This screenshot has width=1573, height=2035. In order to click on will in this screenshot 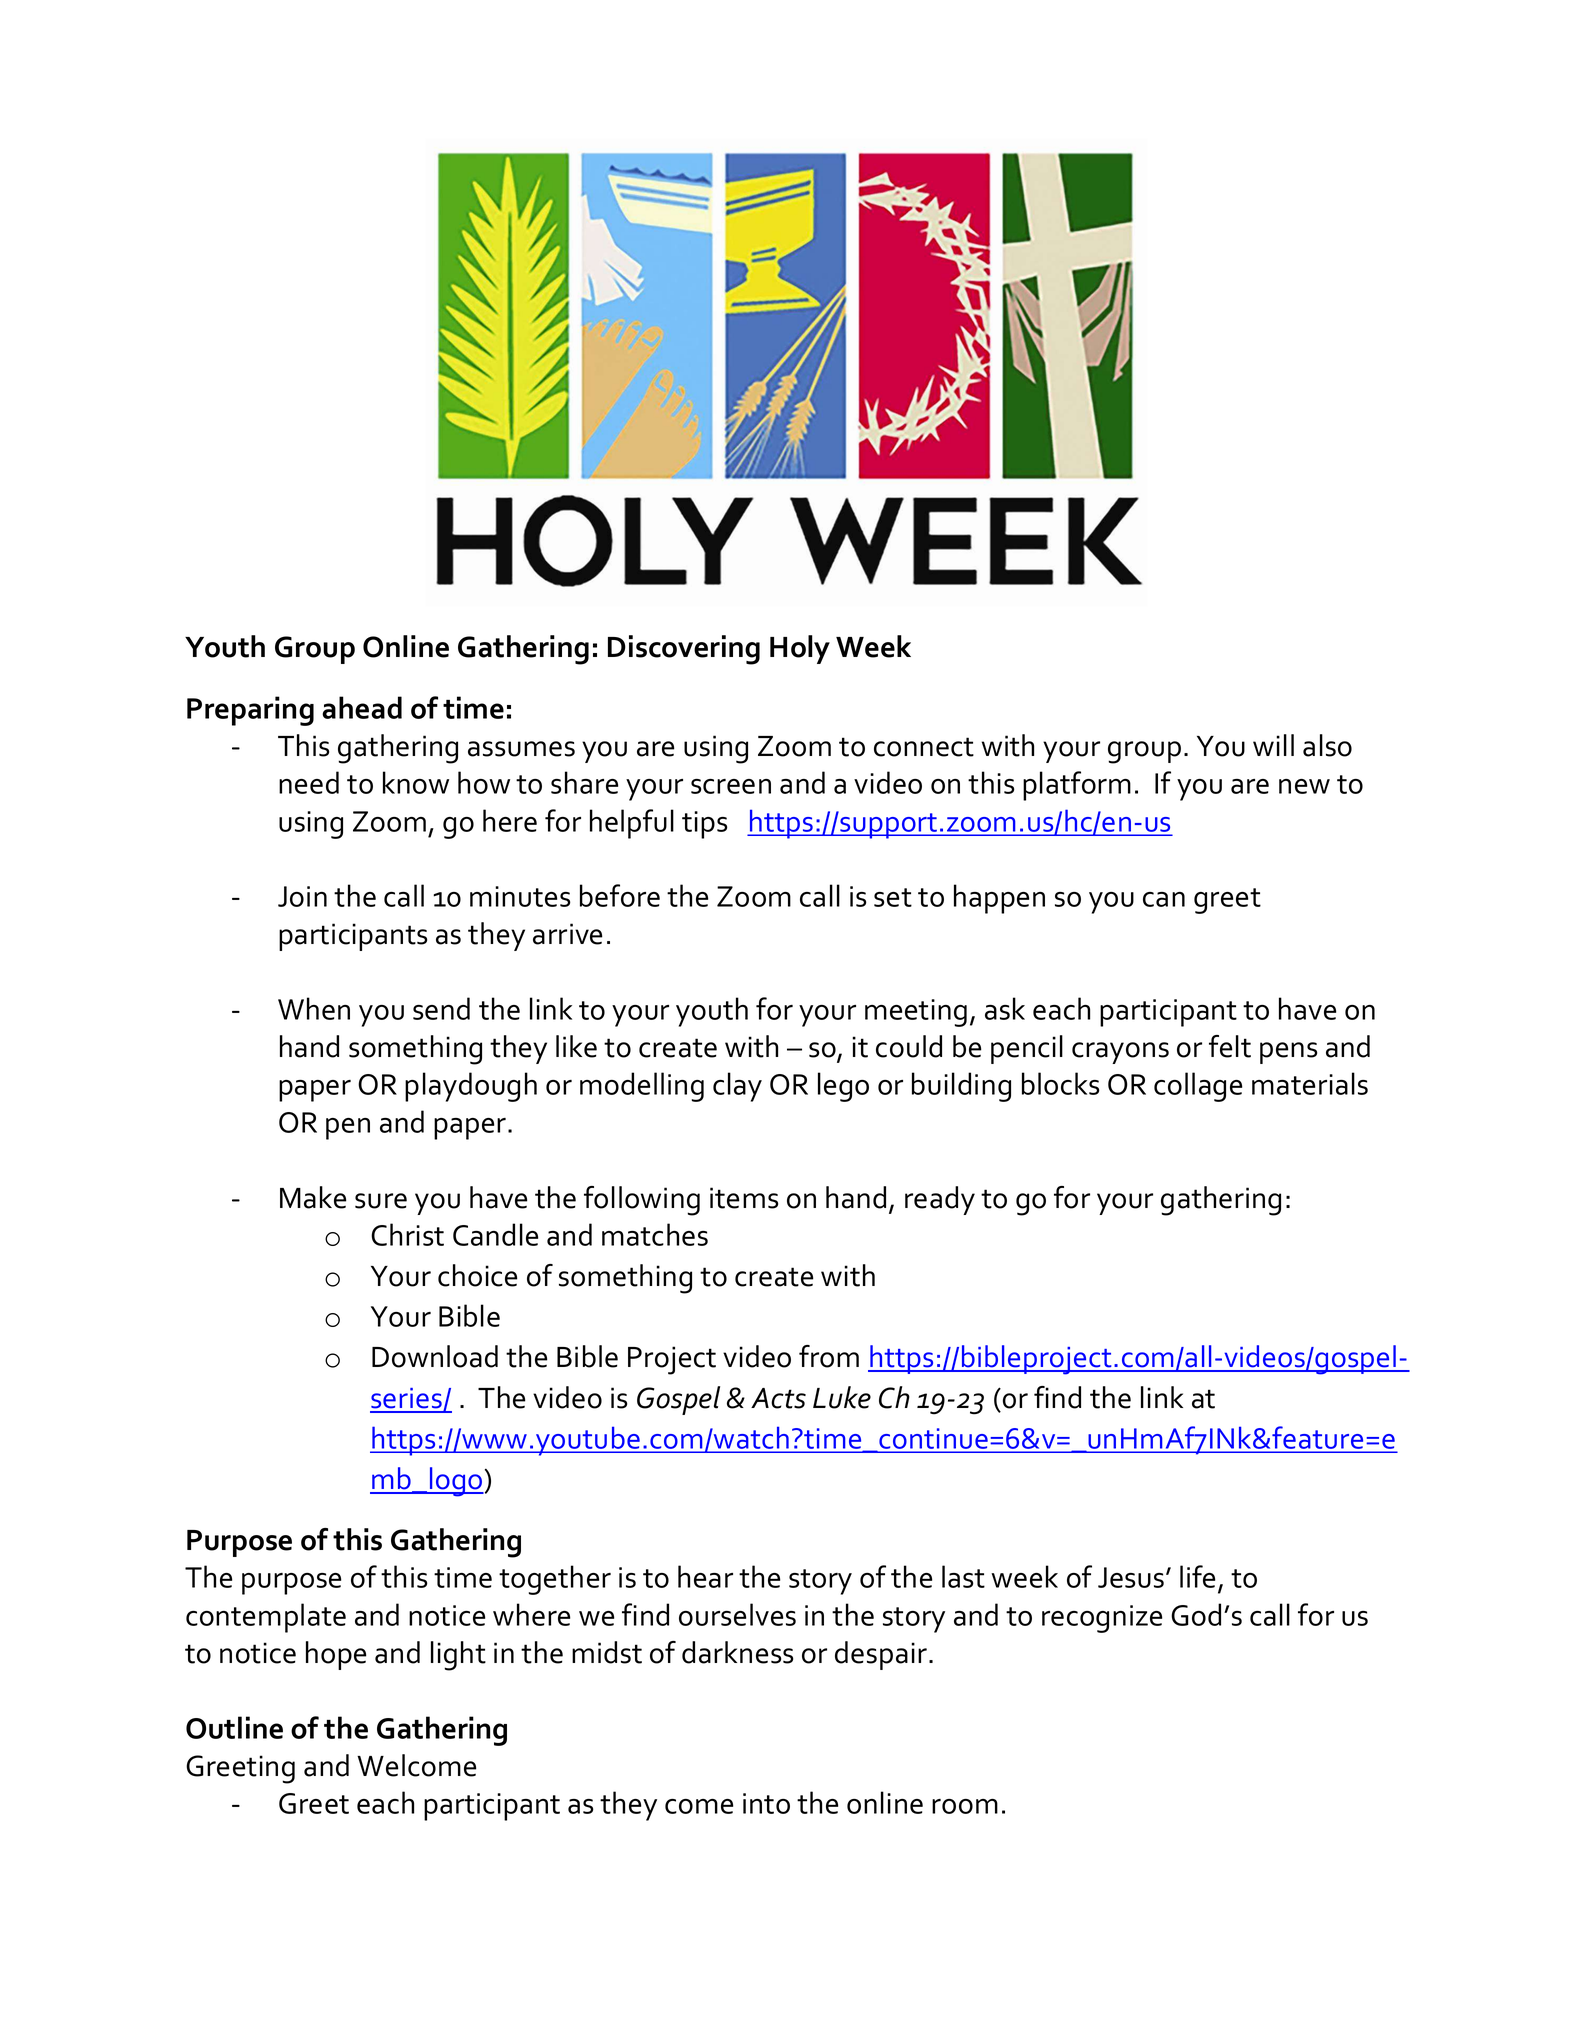, I will do `click(1273, 745)`.
